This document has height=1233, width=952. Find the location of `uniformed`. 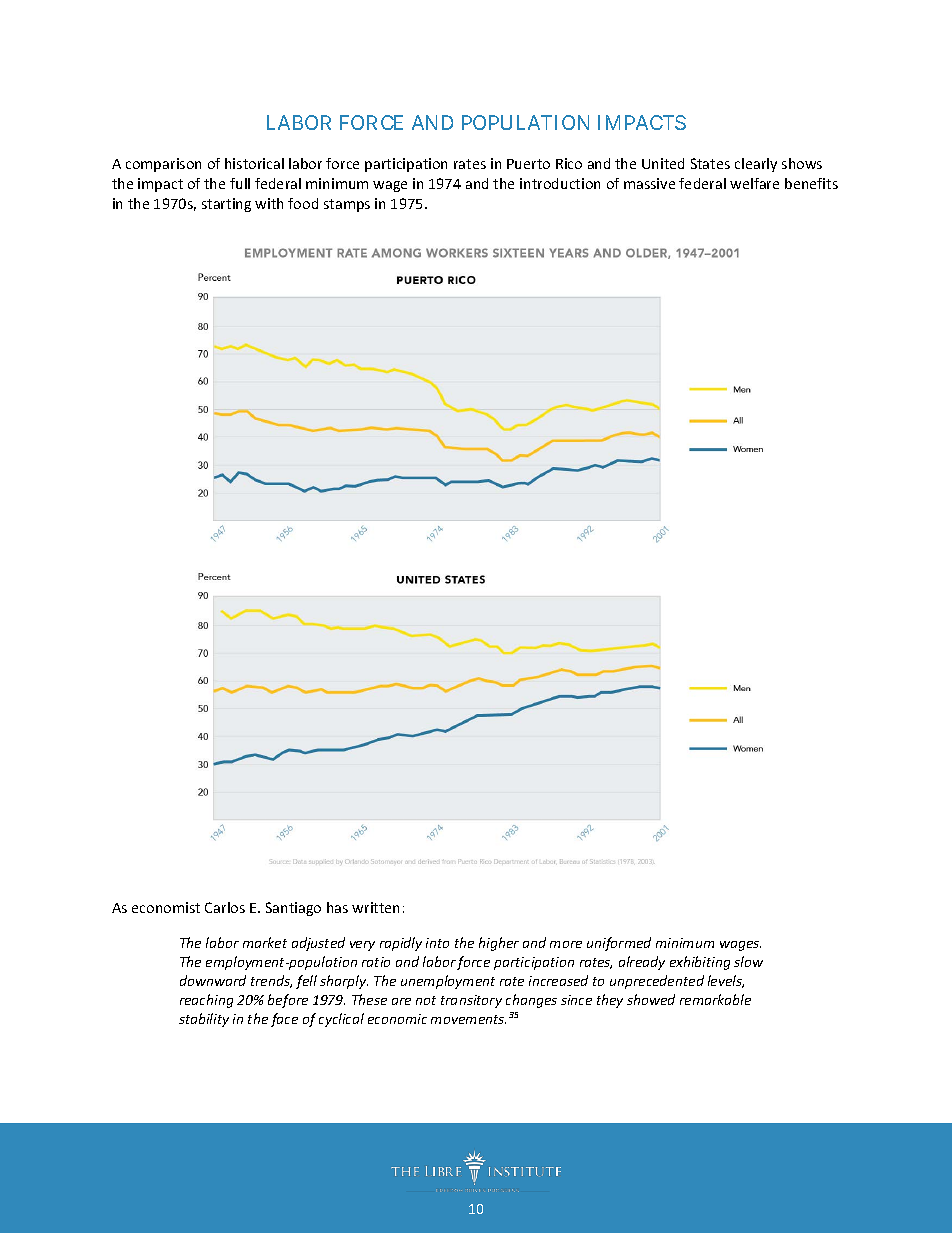

uniformed is located at coordinates (619, 944).
